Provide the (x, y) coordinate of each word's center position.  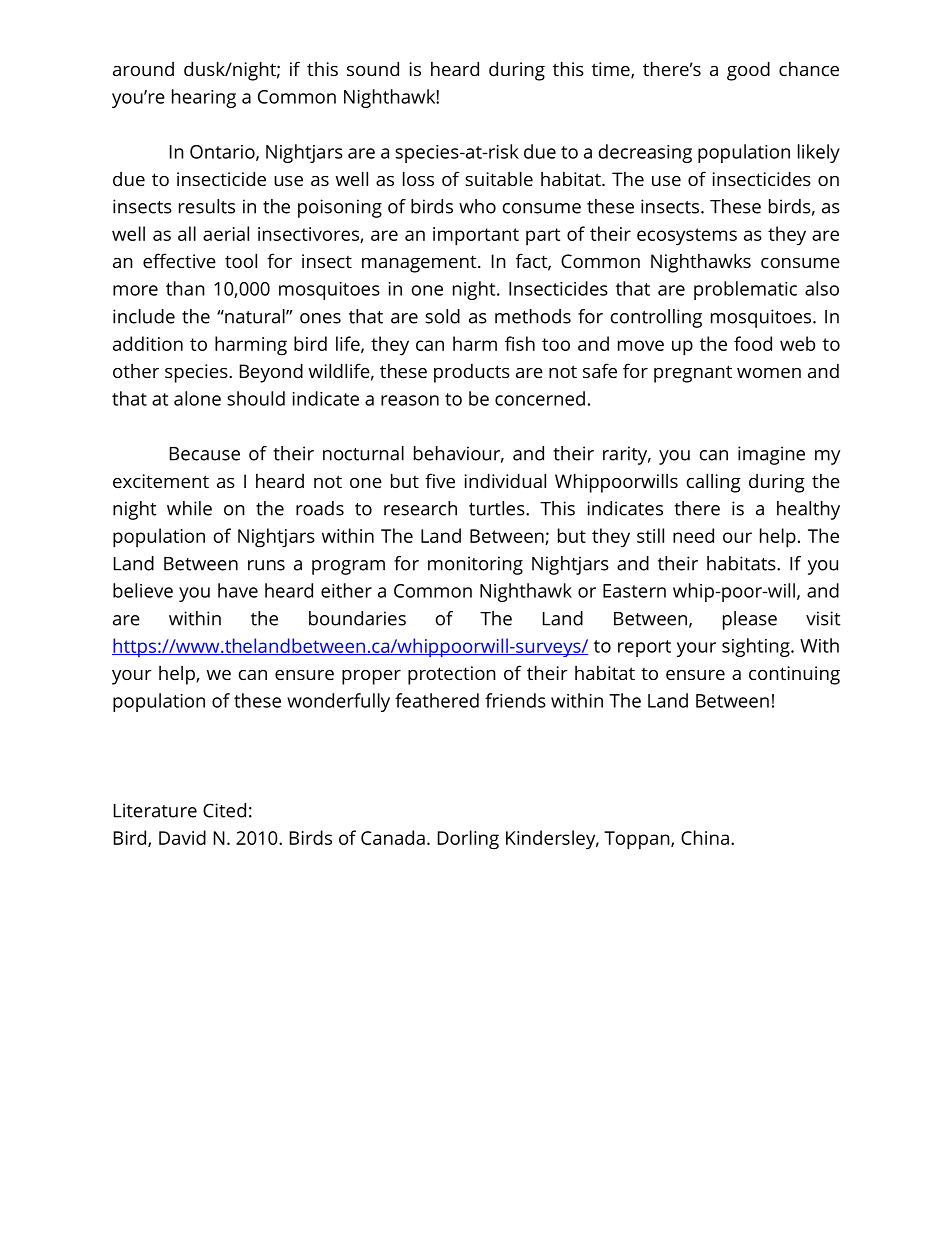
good (748, 71)
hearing (204, 98)
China (705, 837)
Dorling (468, 840)
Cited (224, 810)
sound (373, 68)
